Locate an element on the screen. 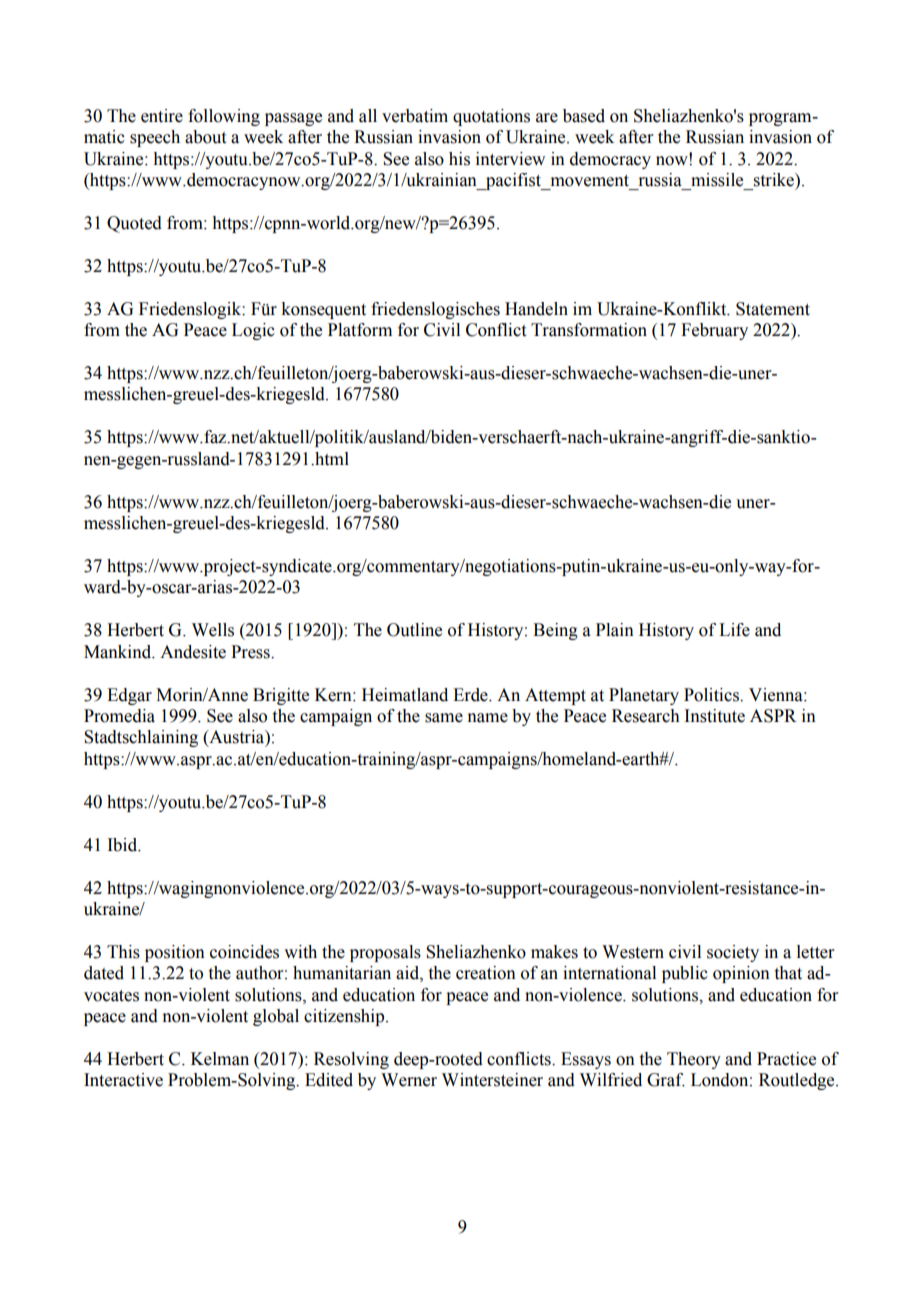  February is located at coordinates (714, 331).
